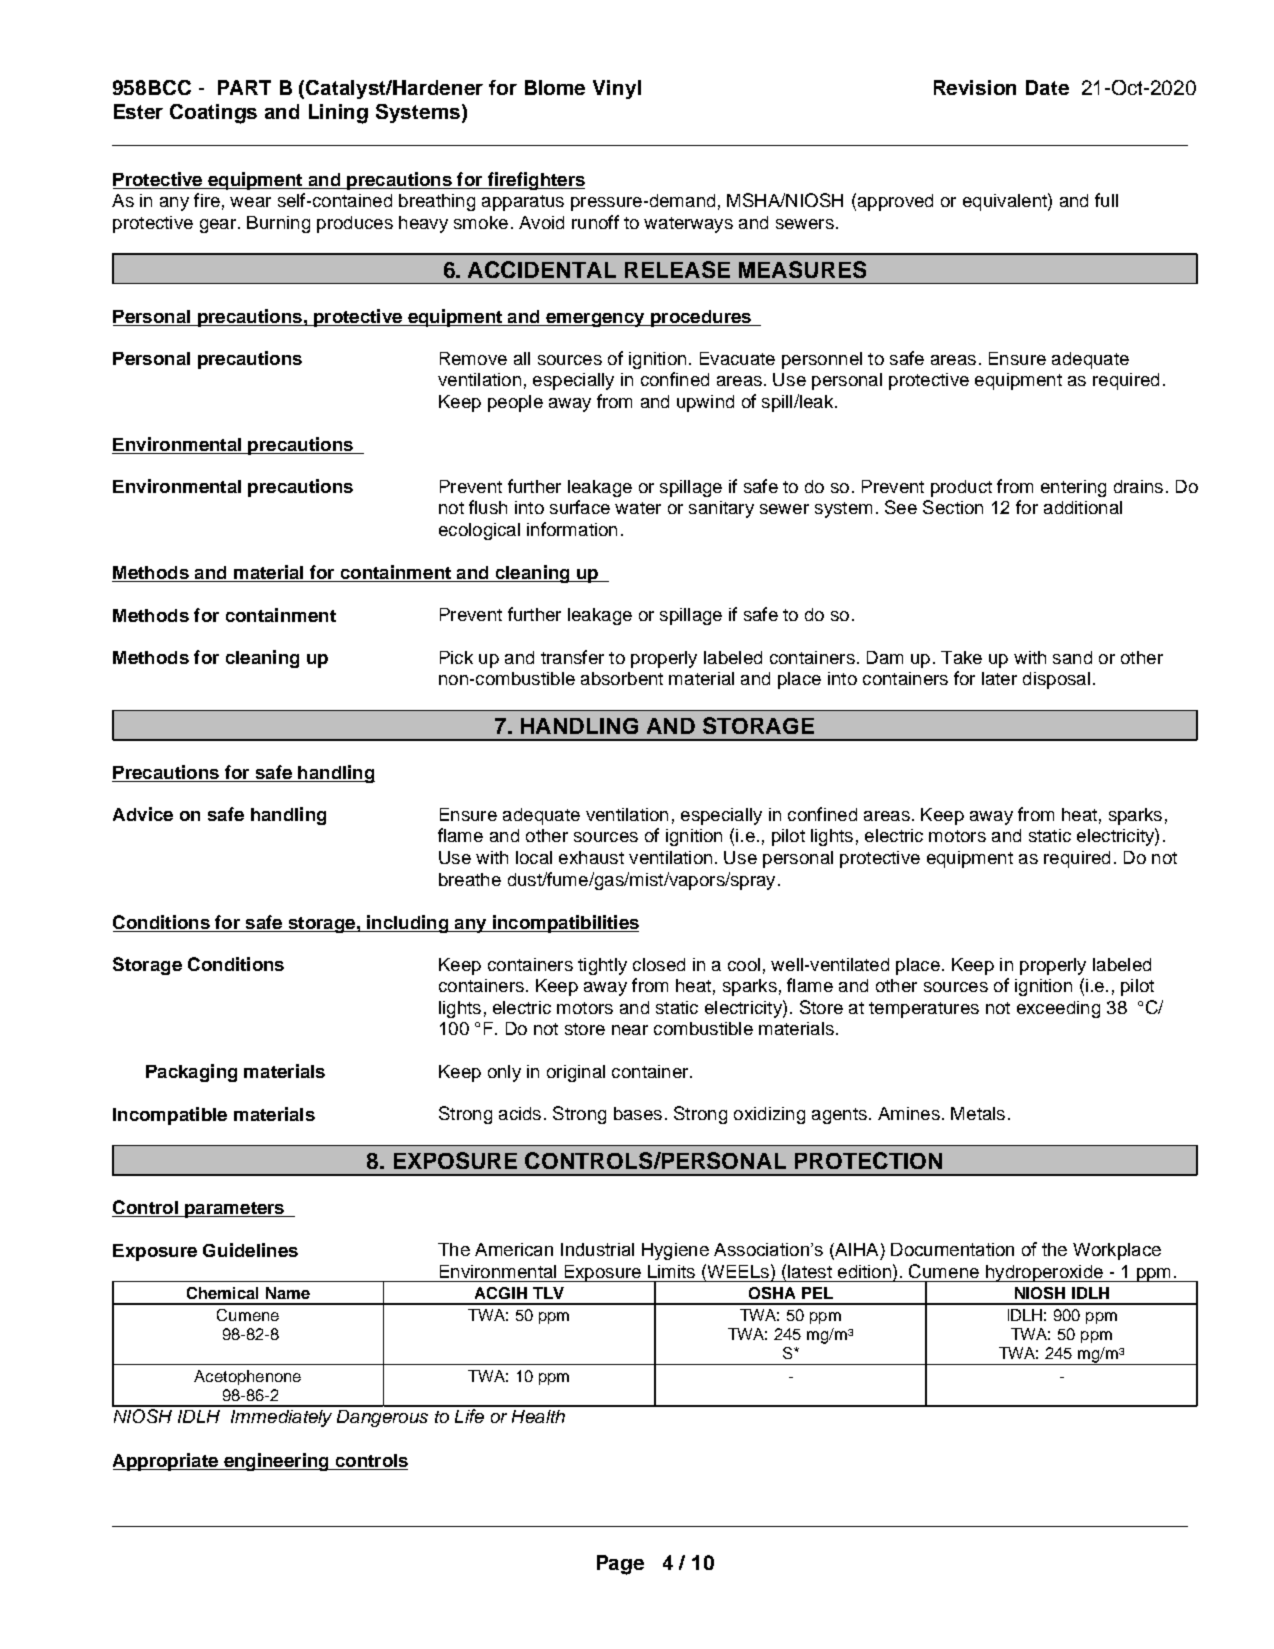 The width and height of the screenshot is (1274, 1649). I want to click on ecological, so click(479, 531).
